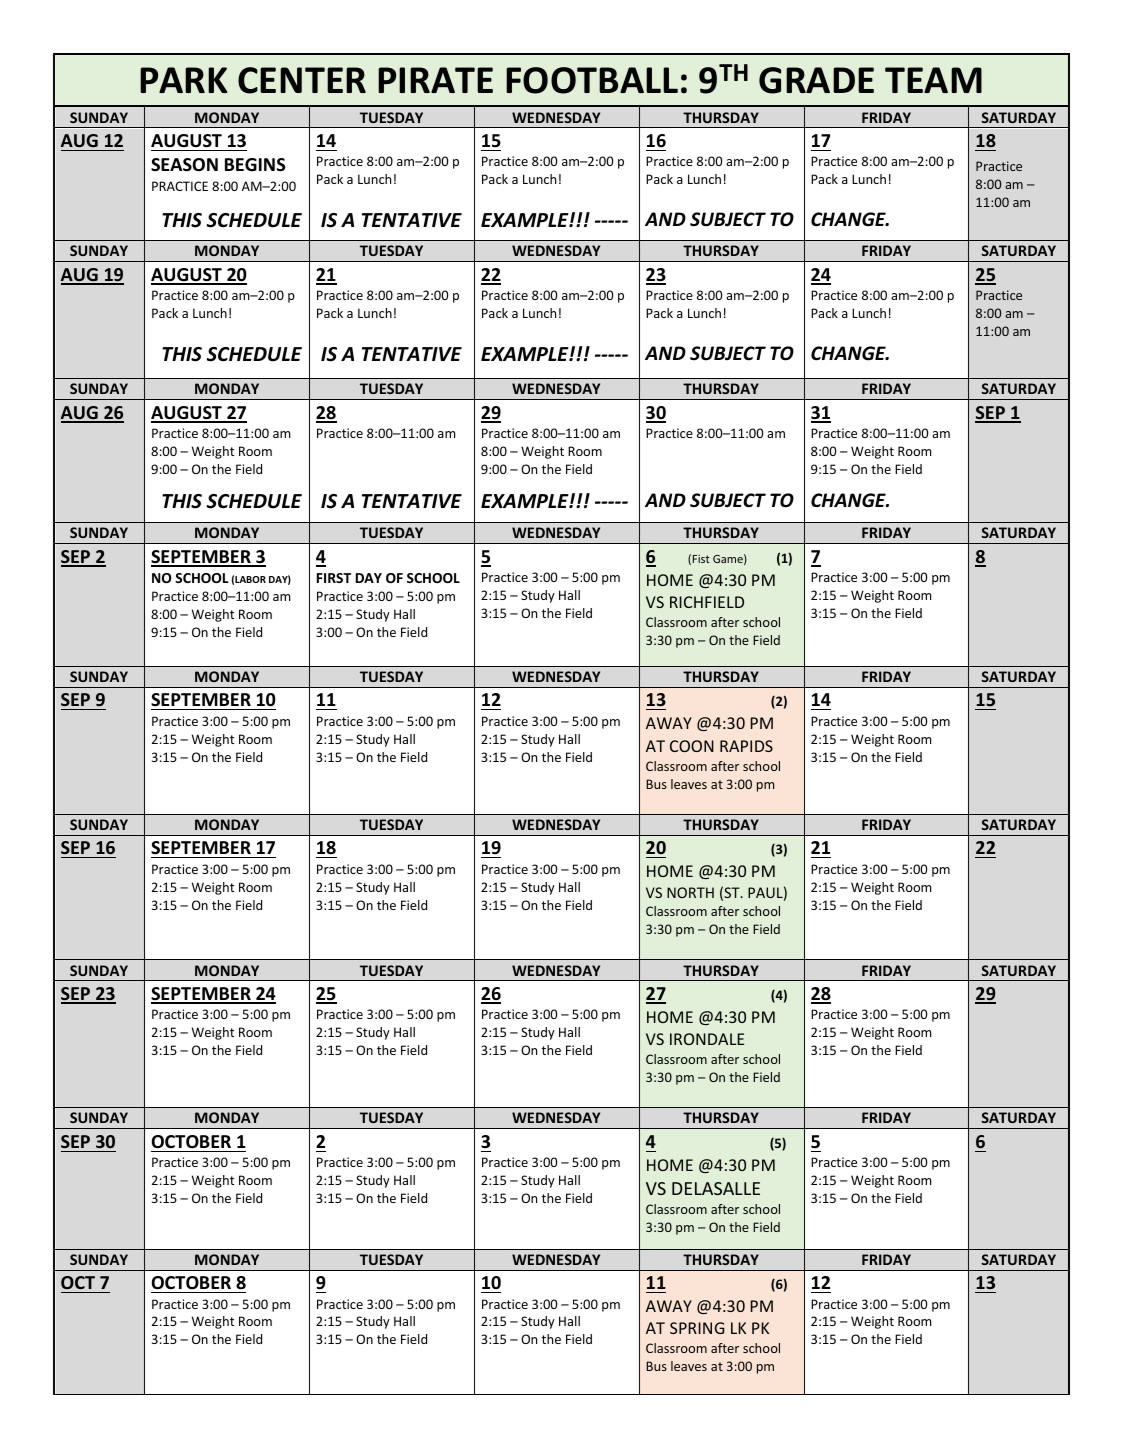 The width and height of the document is (1121, 1450). What do you see at coordinates (435, 80) in the document?
I see `PIRATE` at bounding box center [435, 80].
